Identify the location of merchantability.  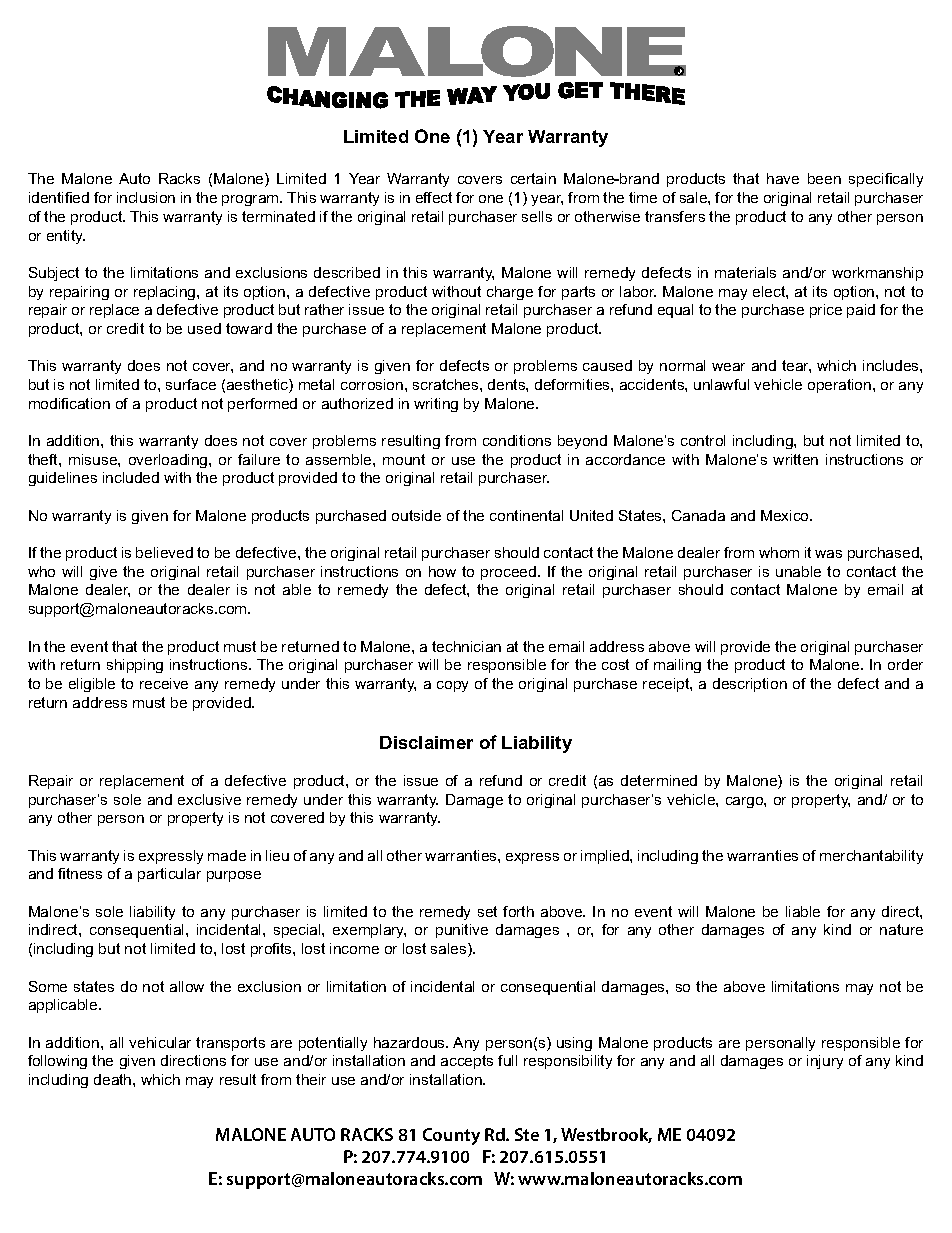
(871, 857).
